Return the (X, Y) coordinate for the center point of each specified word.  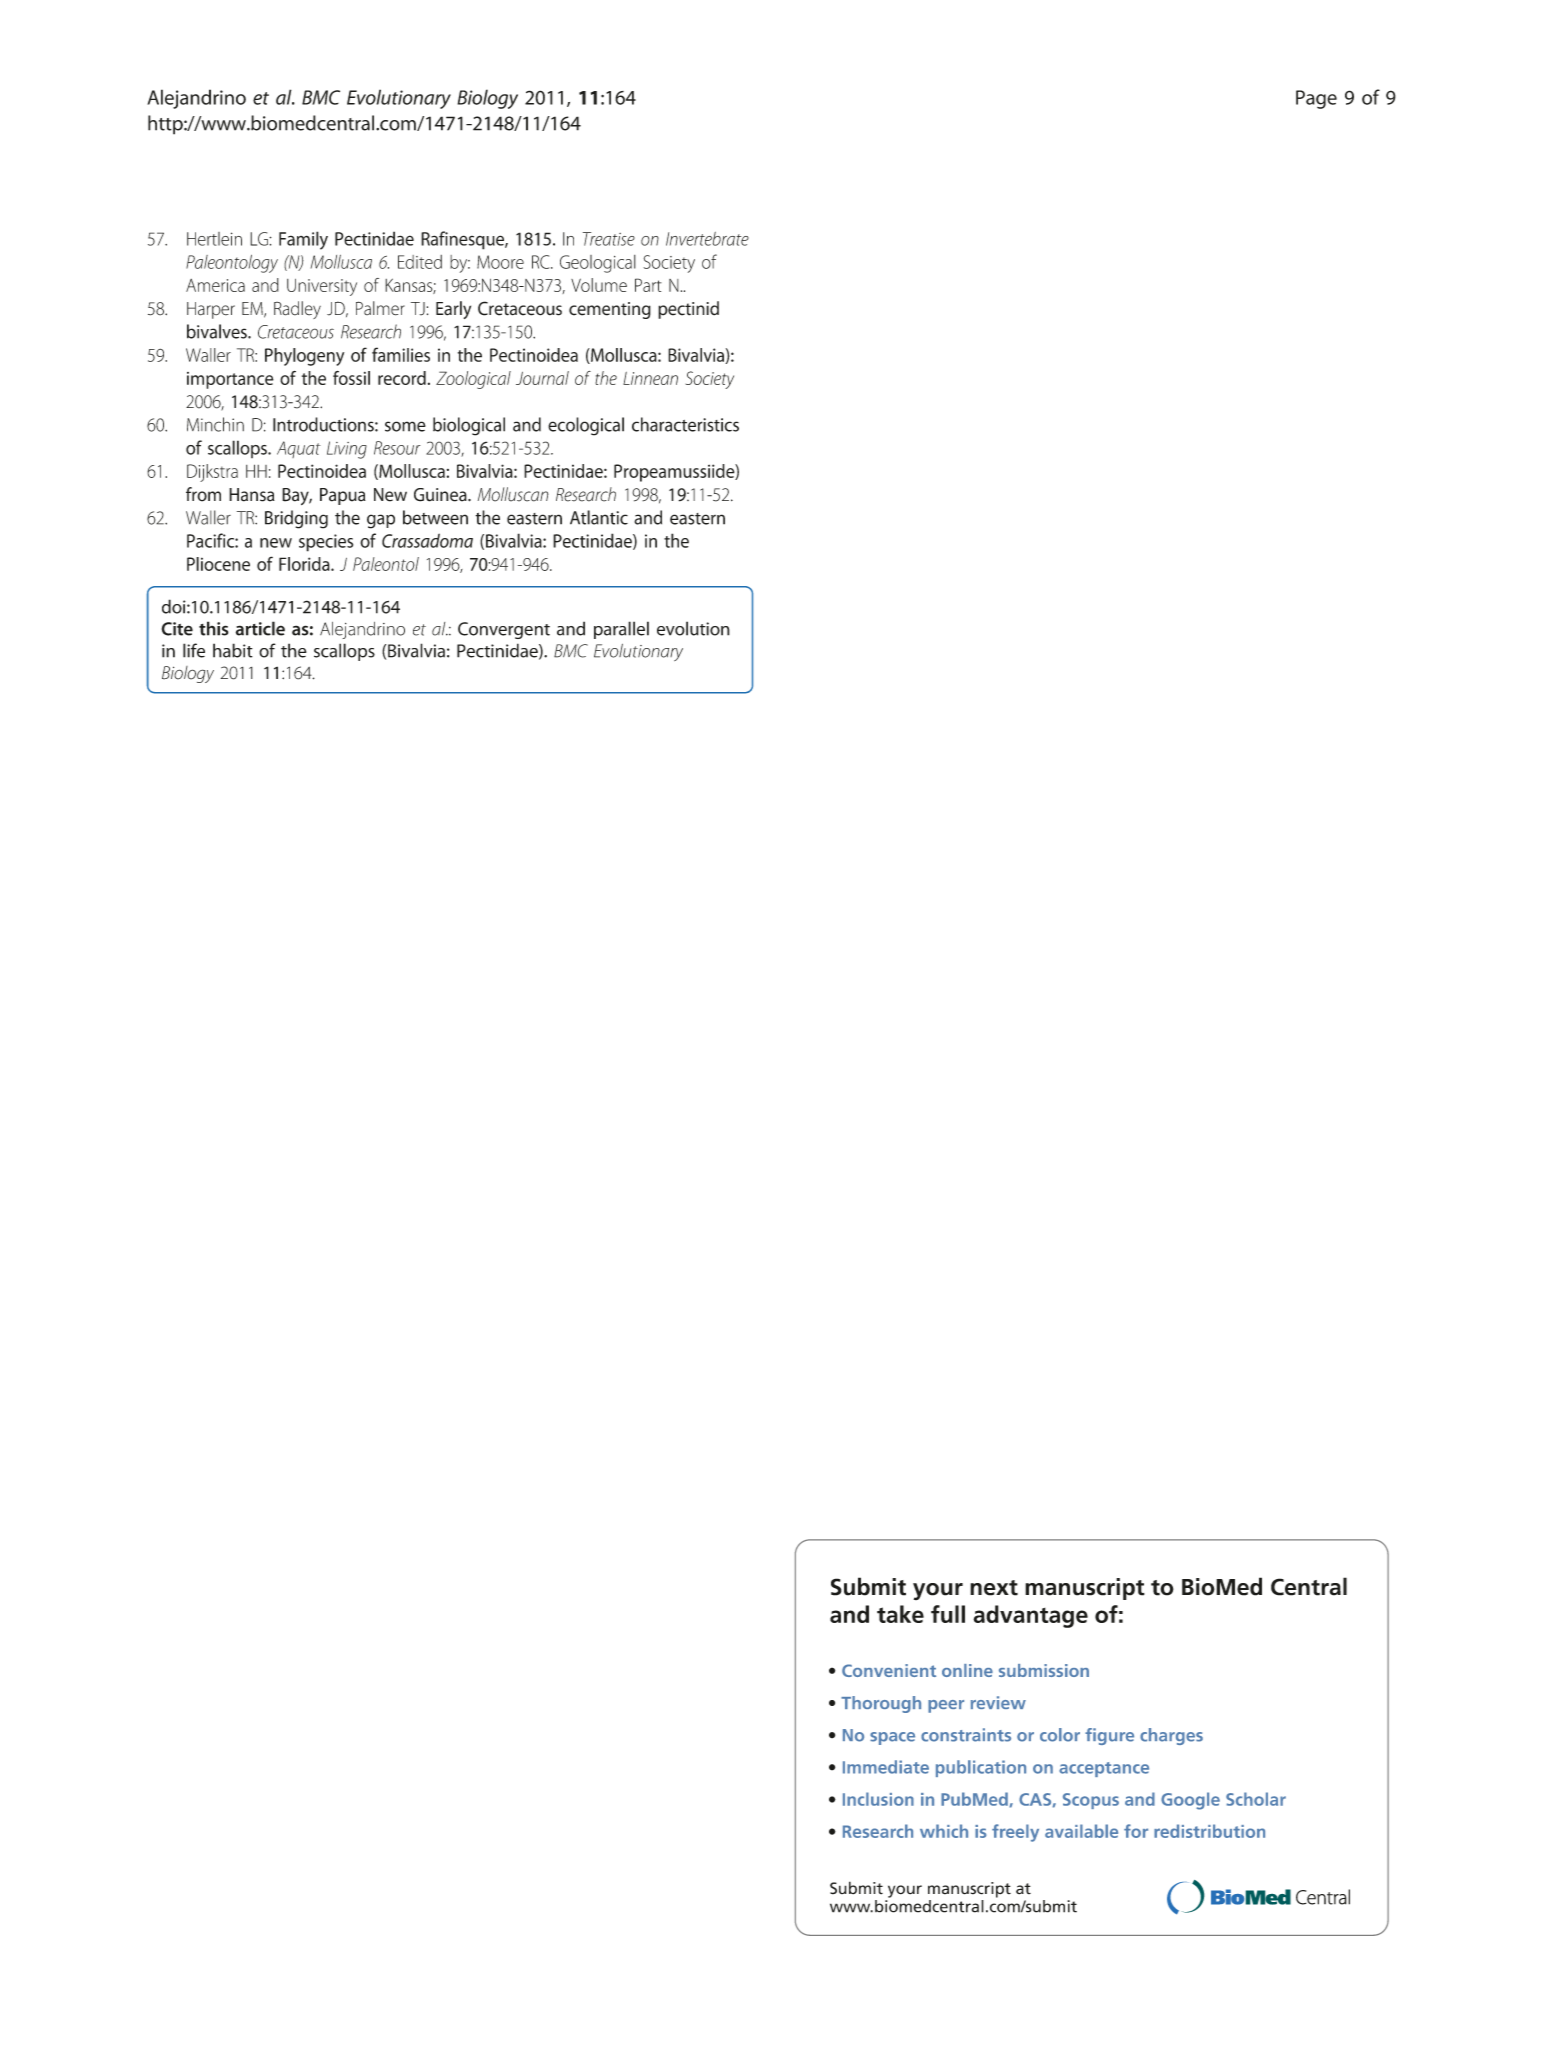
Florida (305, 564)
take (900, 1614)
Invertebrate (707, 239)
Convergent (504, 630)
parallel (621, 630)
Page (1316, 99)
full (948, 1614)
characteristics (685, 424)
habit (233, 650)
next (994, 1588)
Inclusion (878, 1799)
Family (303, 240)
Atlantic (599, 517)
